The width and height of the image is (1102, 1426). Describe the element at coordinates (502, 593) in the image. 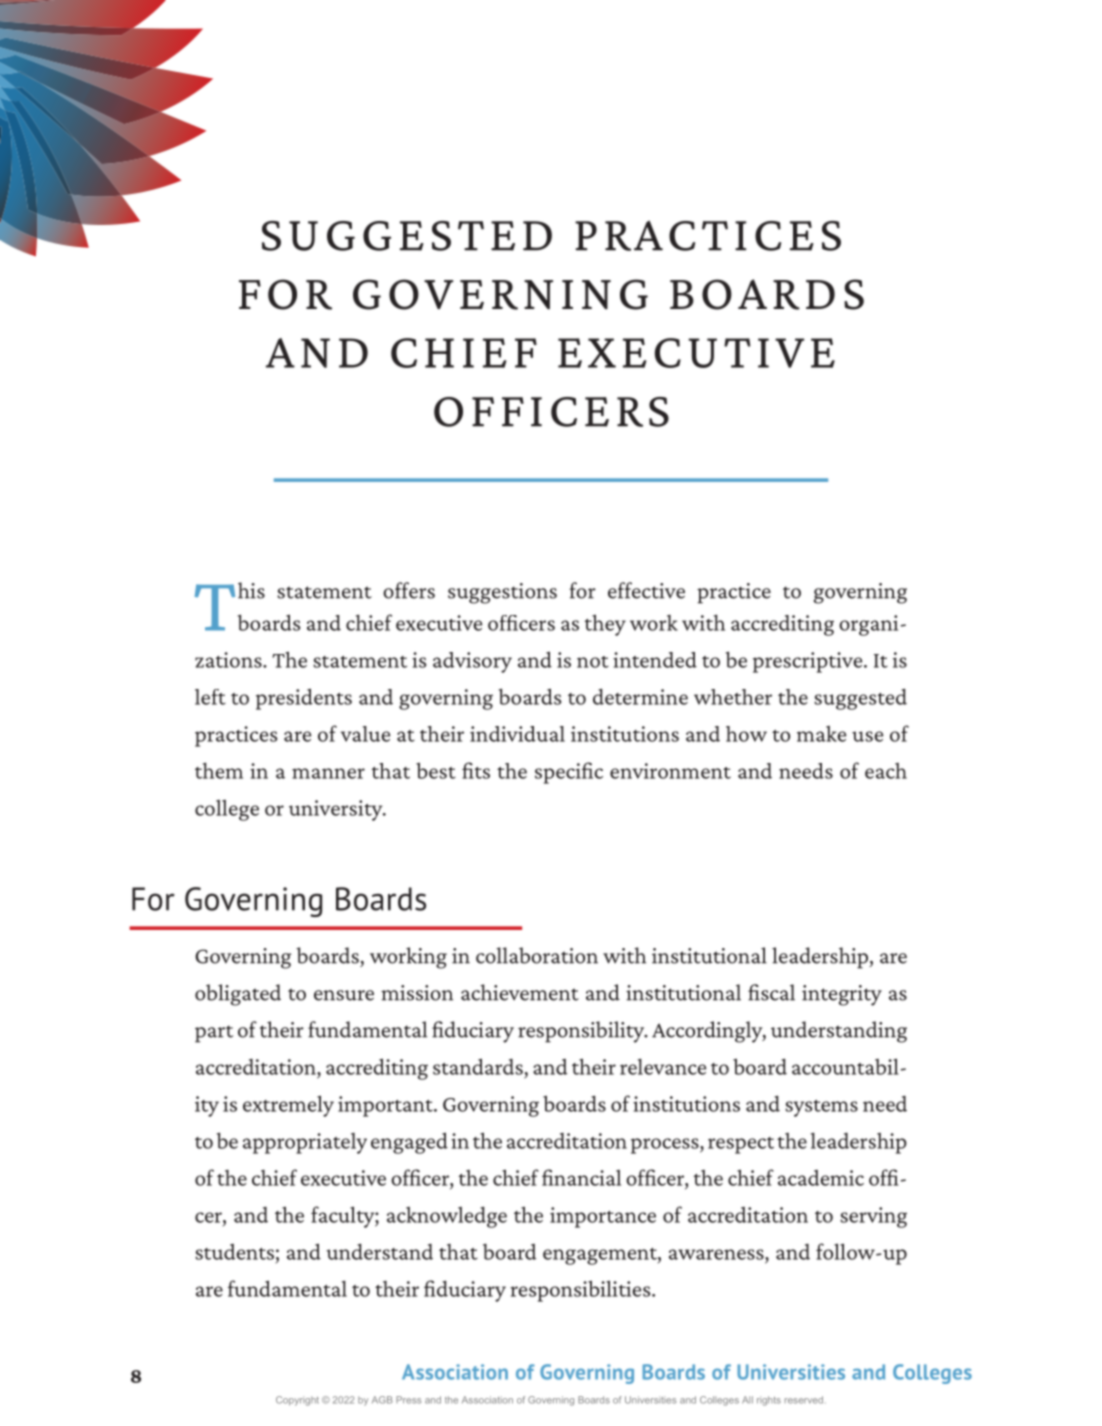

I see `suggestions` at that location.
